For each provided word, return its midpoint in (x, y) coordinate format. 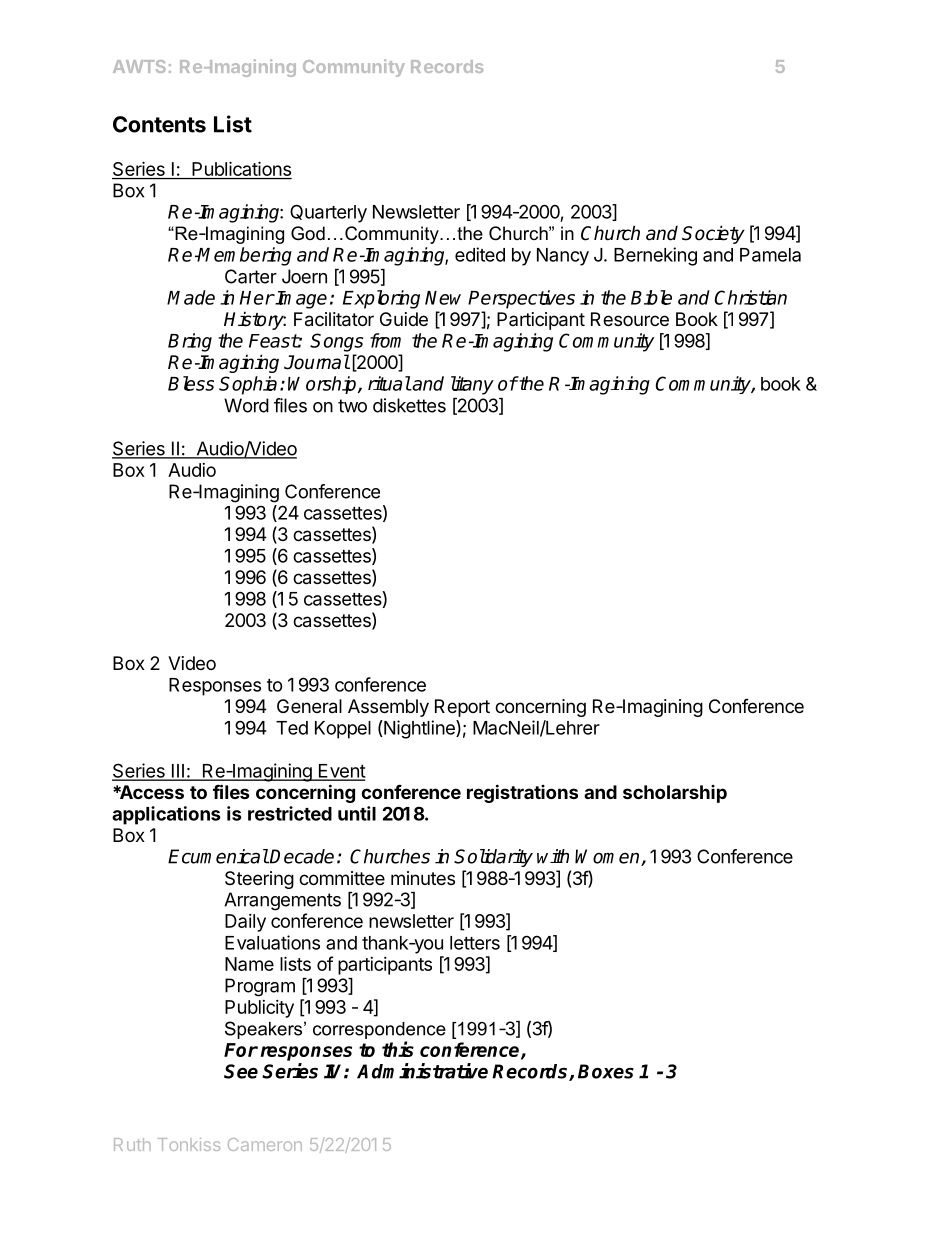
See (241, 1071)
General (309, 706)
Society (713, 234)
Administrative (422, 1071)
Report (462, 708)
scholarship (675, 794)
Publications (241, 170)
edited (480, 254)
